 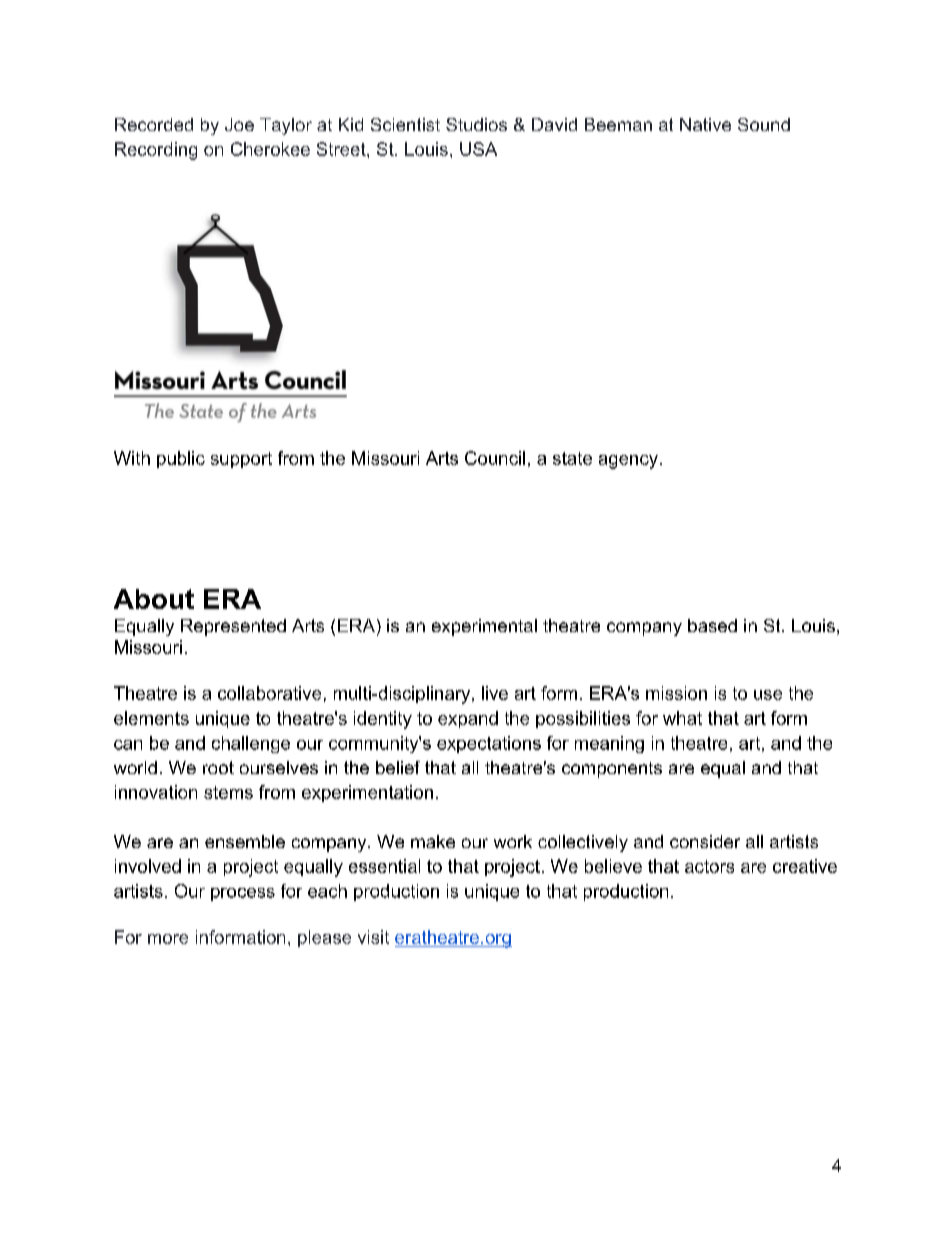 What do you see at coordinates (468, 719) in the image?
I see `expand` at bounding box center [468, 719].
